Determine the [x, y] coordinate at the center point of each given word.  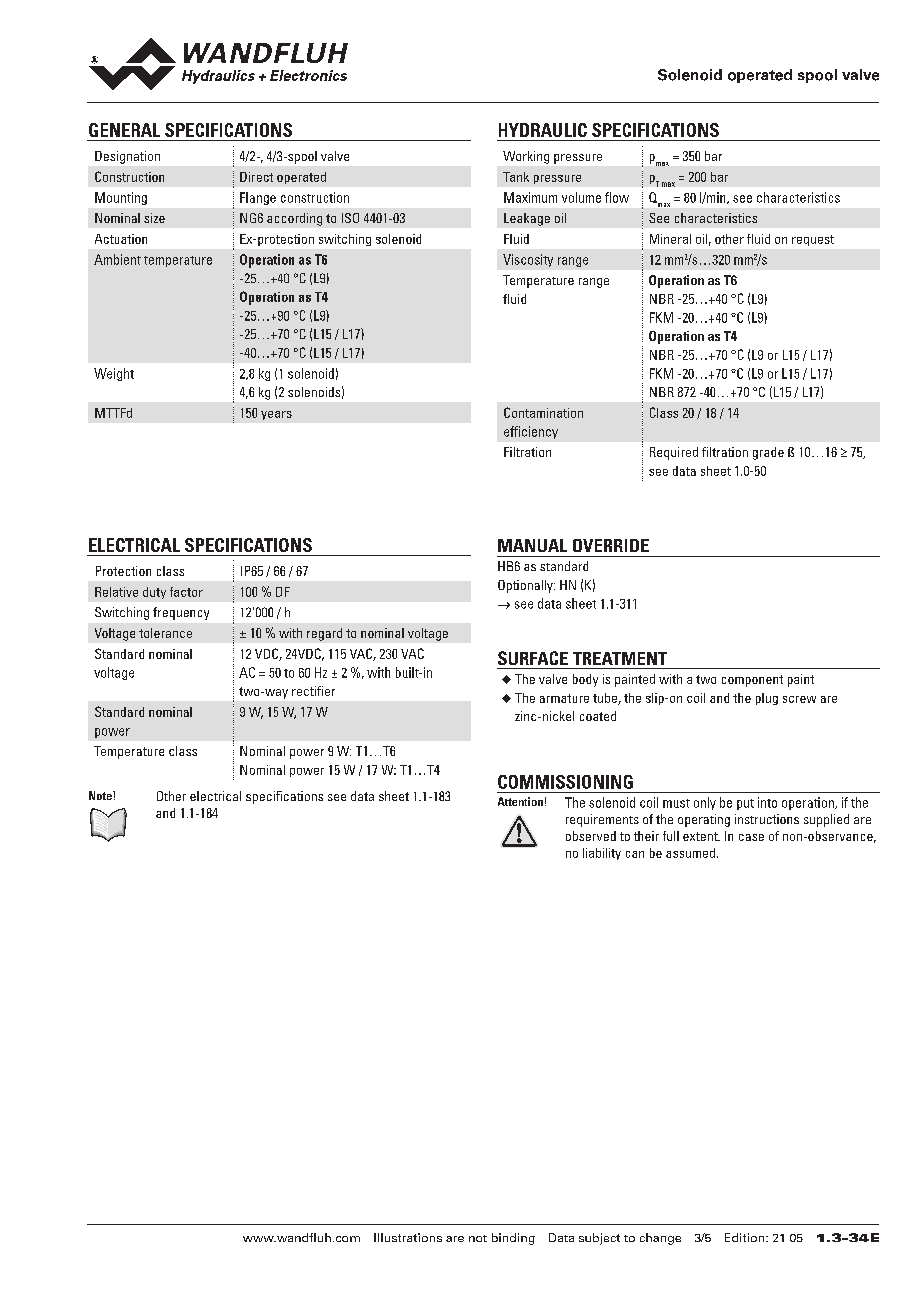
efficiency [531, 432]
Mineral [670, 239]
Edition [746, 1237]
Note [101, 795]
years [276, 415]
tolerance [165, 633]
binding [513, 1239]
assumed [690, 853]
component [752, 681]
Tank [516, 177]
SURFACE [533, 658]
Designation [127, 157]
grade [768, 453]
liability [602, 854]
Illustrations [408, 1237]
